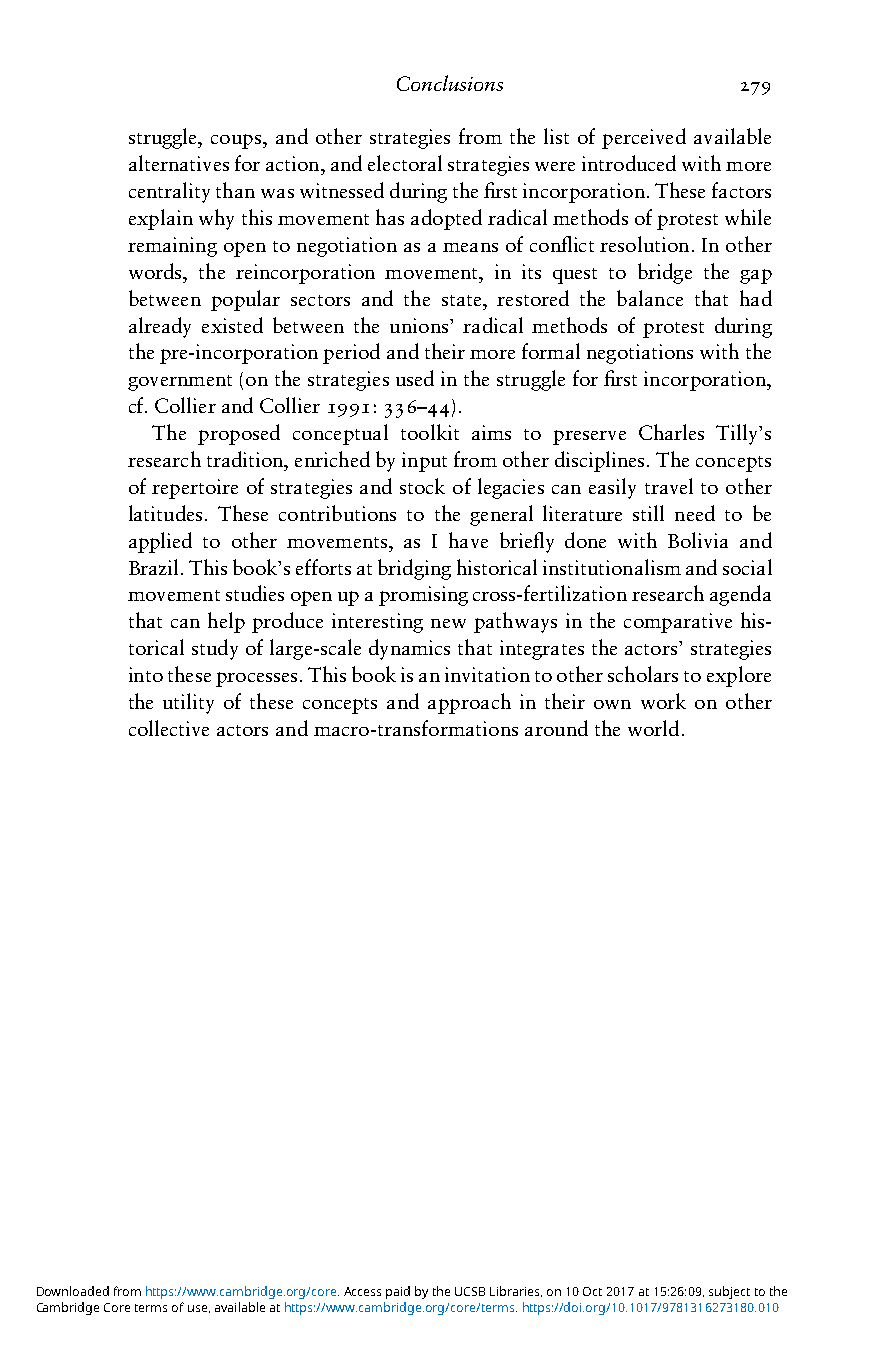  Describe the element at coordinates (669, 486) in the screenshot. I see `travel` at that location.
